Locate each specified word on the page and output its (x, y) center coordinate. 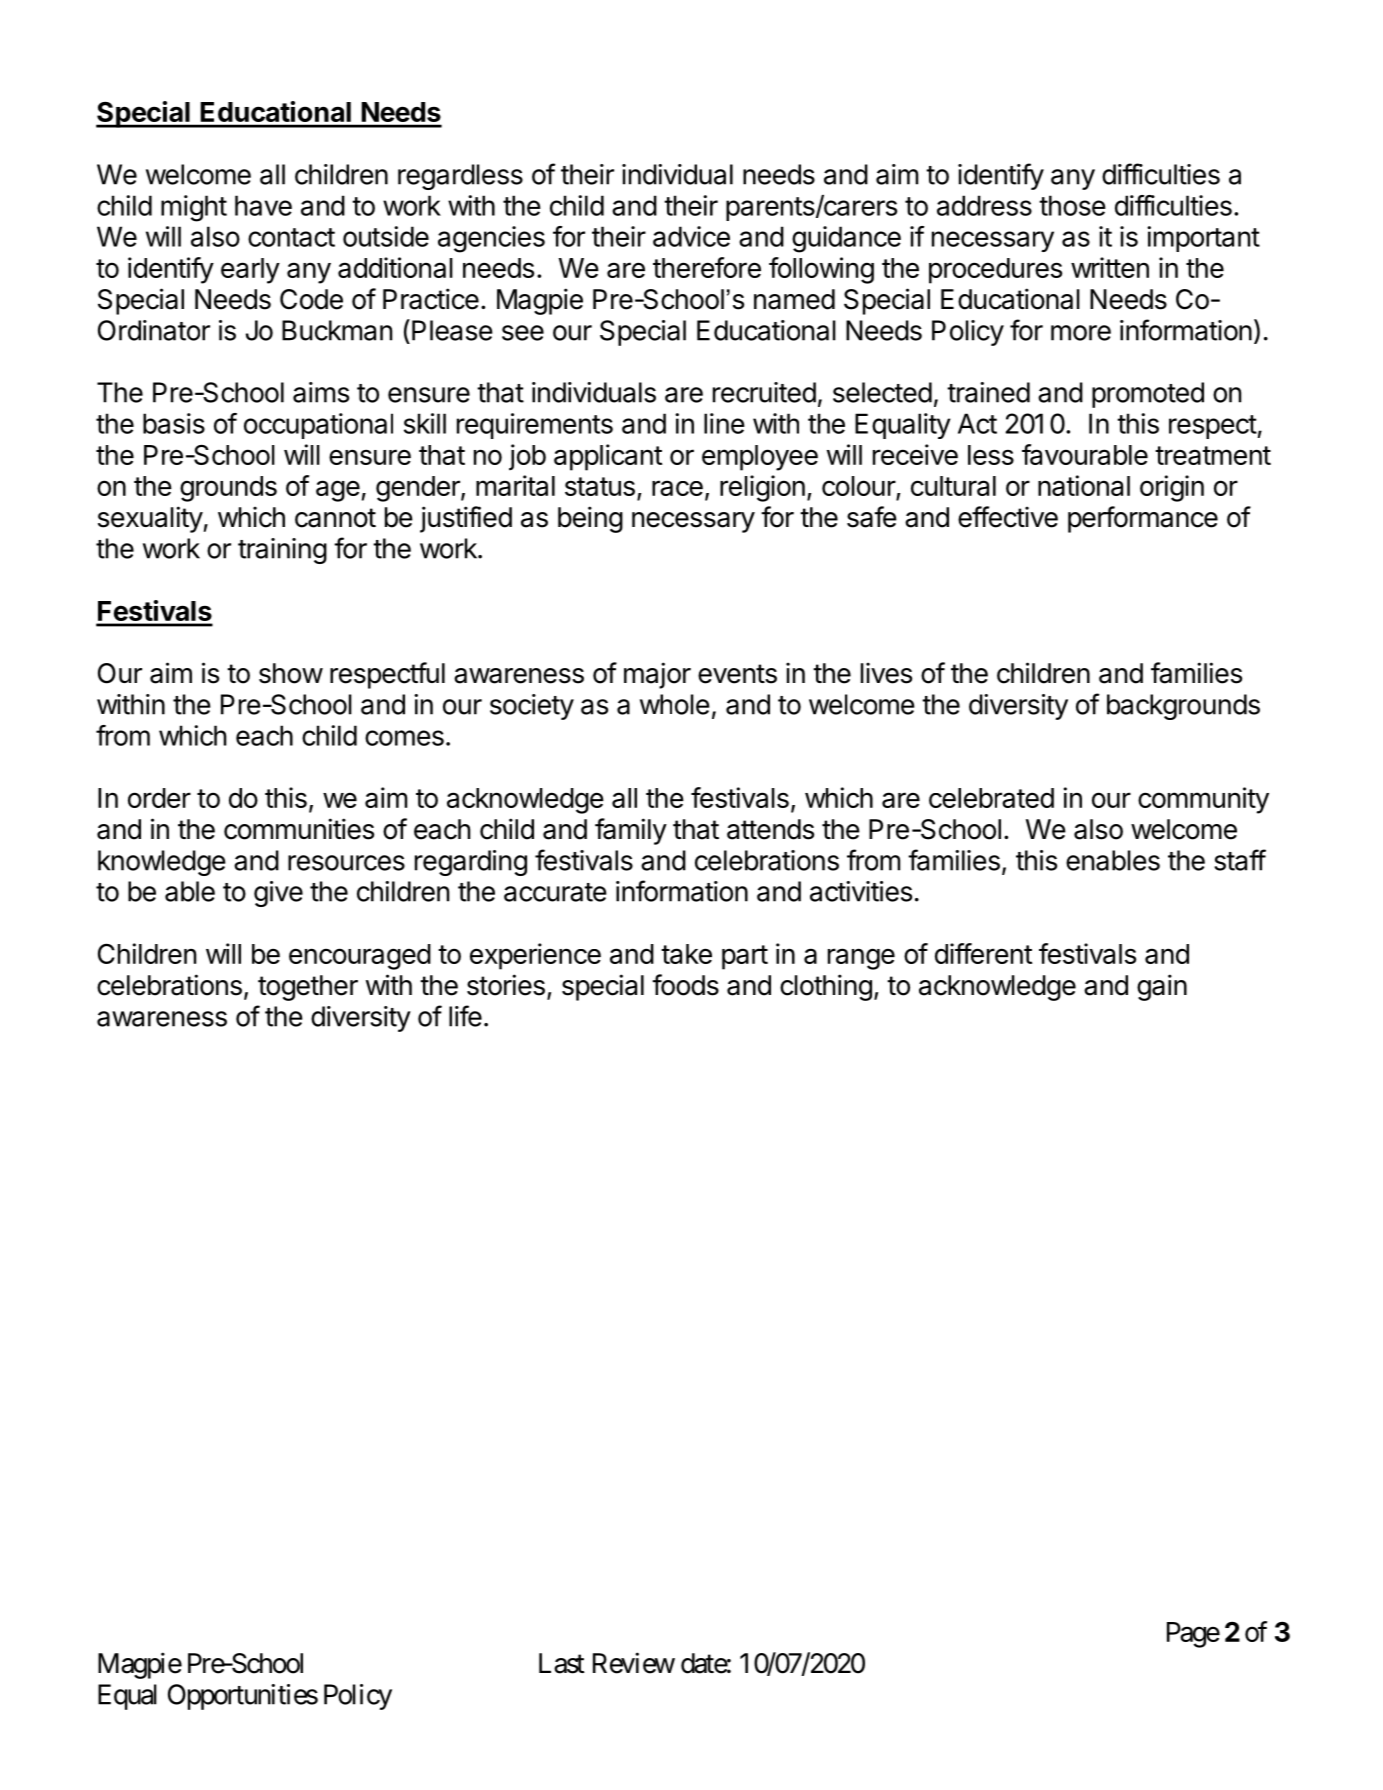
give (278, 894)
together (308, 988)
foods (685, 985)
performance (1143, 519)
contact (291, 237)
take (686, 954)
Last (562, 1663)
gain (1162, 987)
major (657, 675)
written (1110, 267)
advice (691, 236)
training (282, 551)
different (983, 953)
